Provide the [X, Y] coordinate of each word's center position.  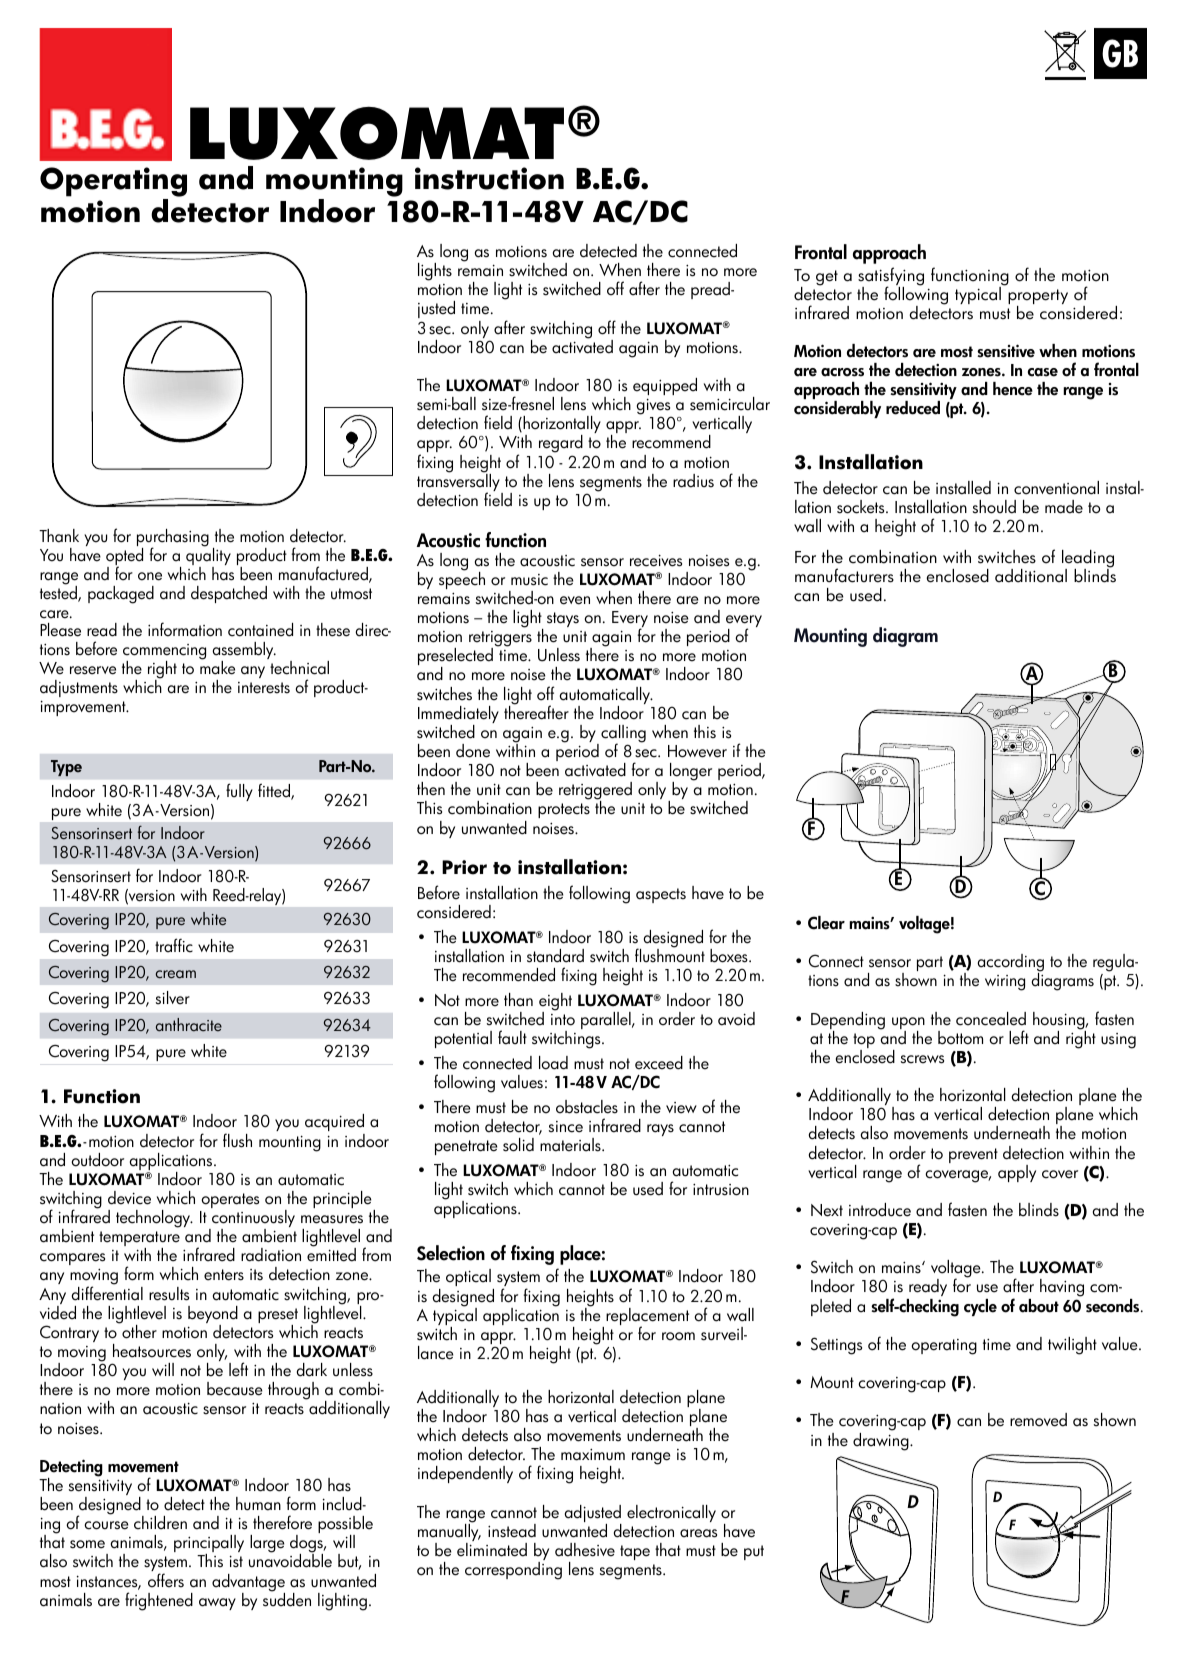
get [827, 278]
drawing [882, 1440]
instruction [489, 178]
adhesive [585, 1550]
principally [209, 1545]
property [1038, 298]
